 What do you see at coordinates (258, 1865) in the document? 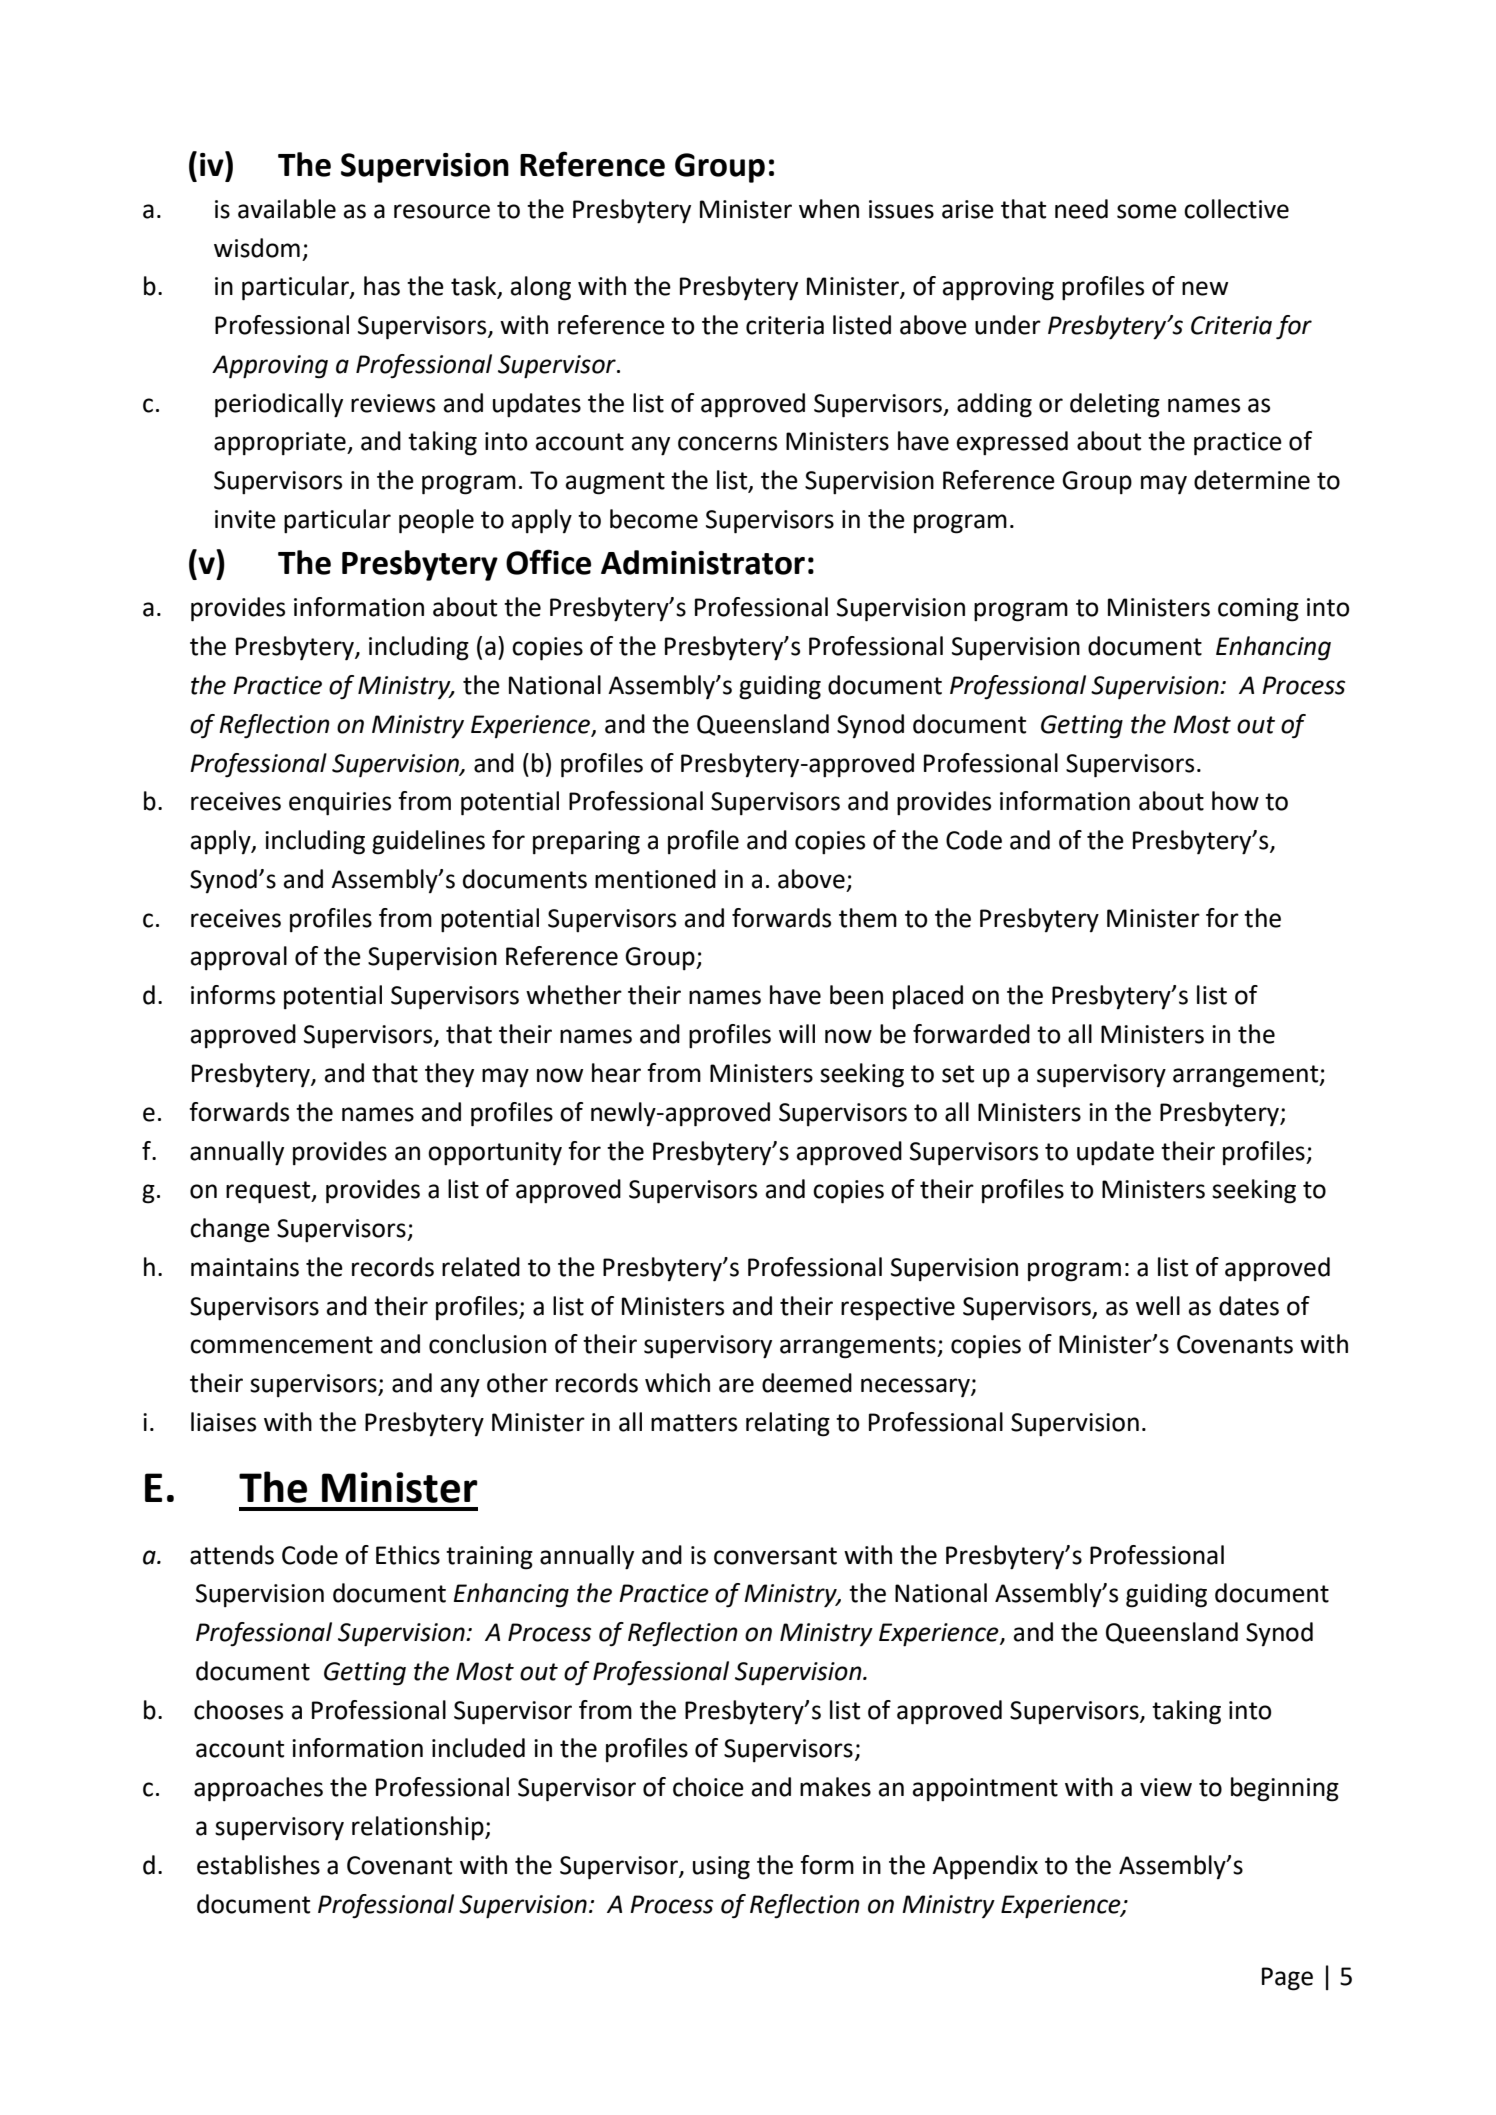
I see `establishes` at bounding box center [258, 1865].
